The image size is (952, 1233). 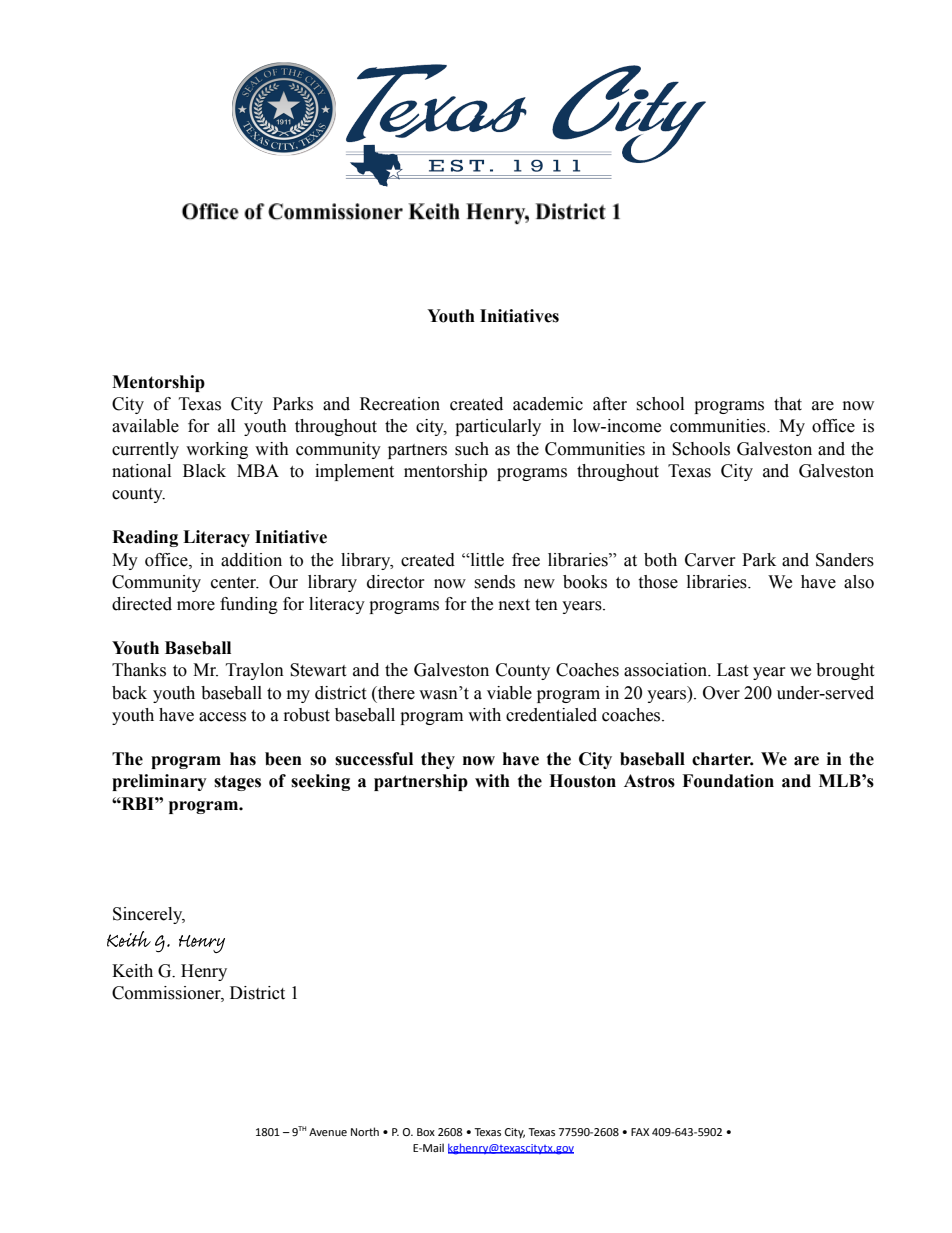 What do you see at coordinates (498, 427) in the screenshot?
I see `particularly` at bounding box center [498, 427].
